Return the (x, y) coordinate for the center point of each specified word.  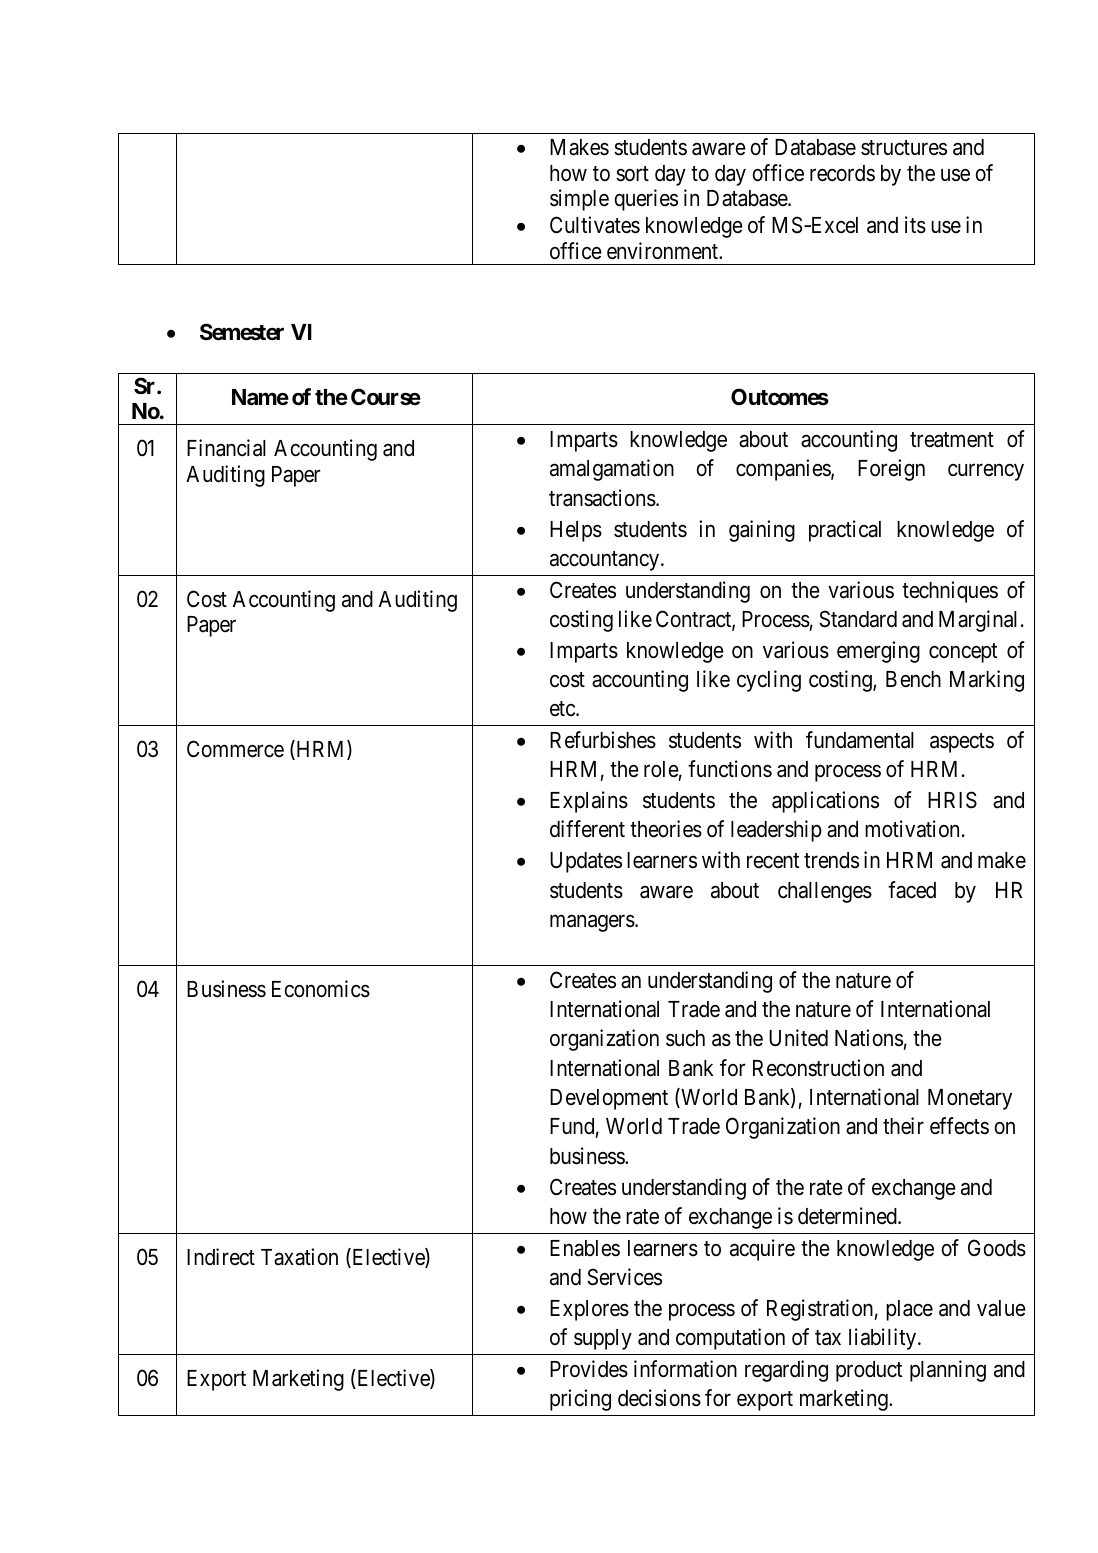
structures (904, 148)
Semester (242, 332)
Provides (589, 1369)
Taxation (299, 1257)
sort (632, 174)
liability (884, 1339)
